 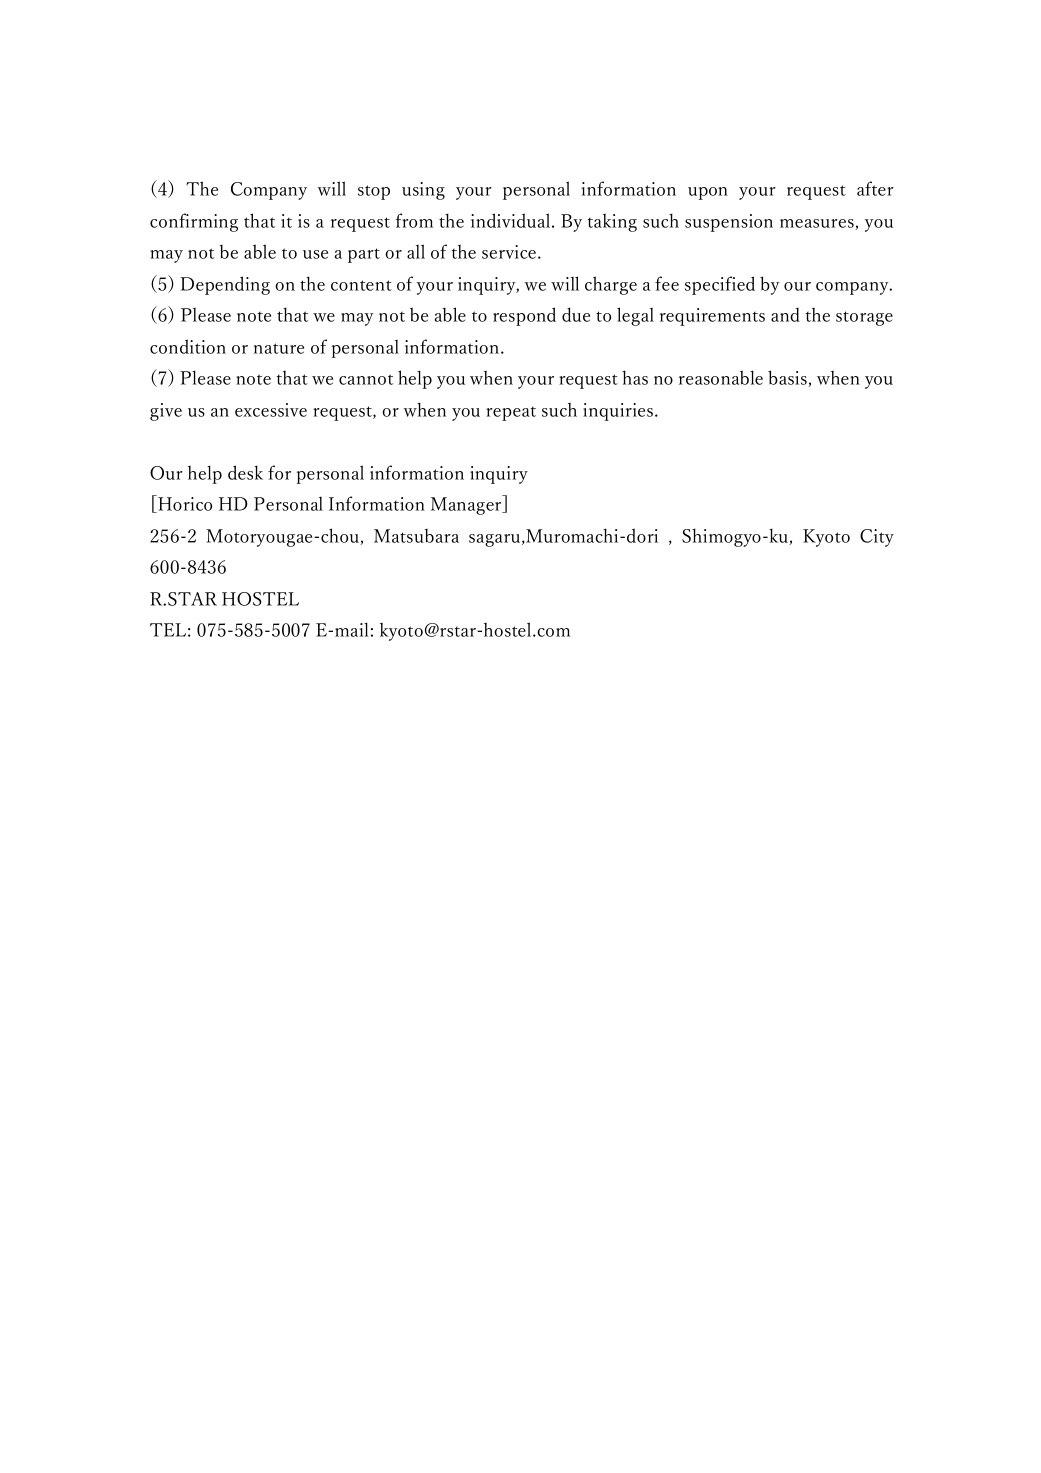 I want to click on upon, so click(x=708, y=193).
